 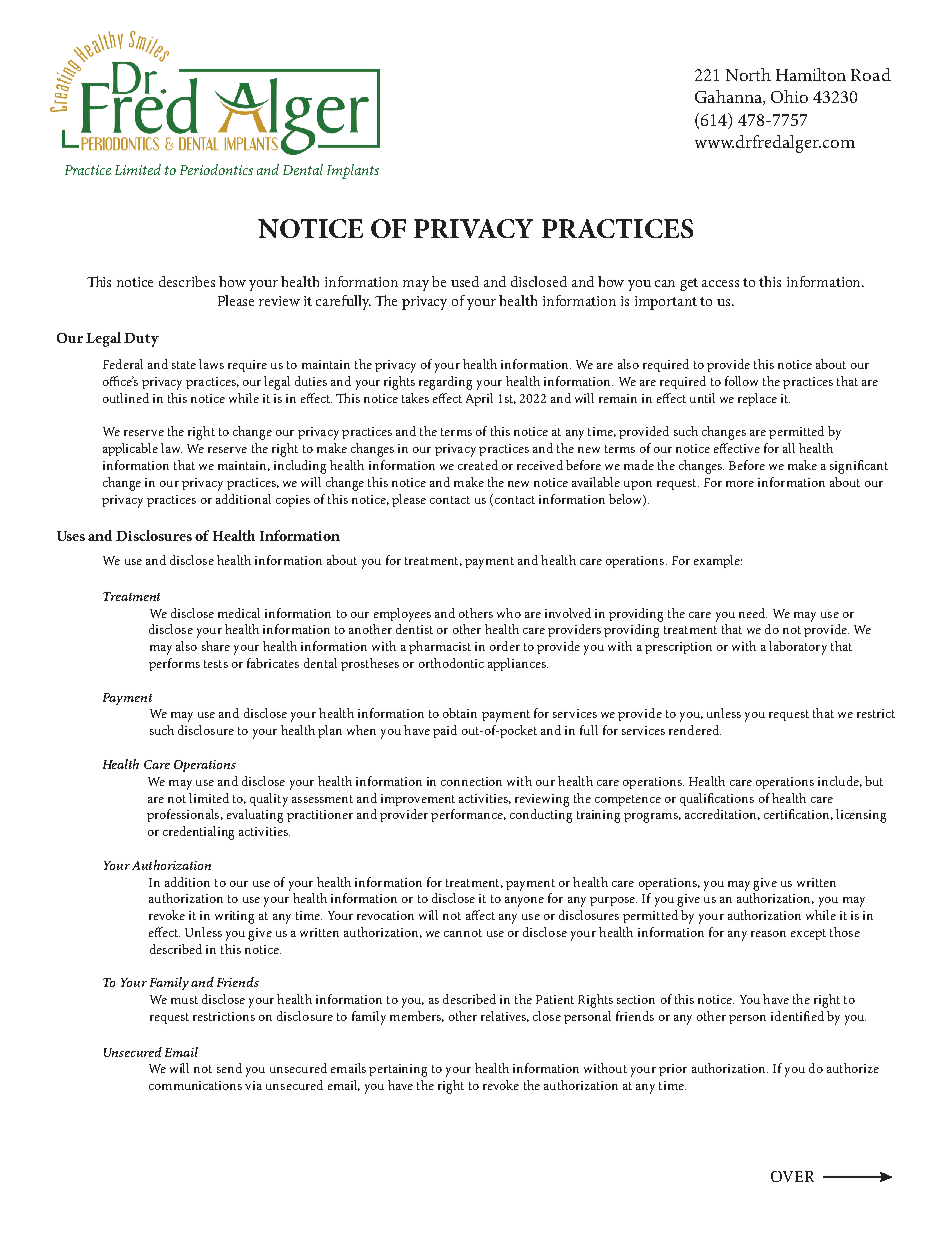 What do you see at coordinates (465, 281) in the document?
I see `used` at bounding box center [465, 281].
